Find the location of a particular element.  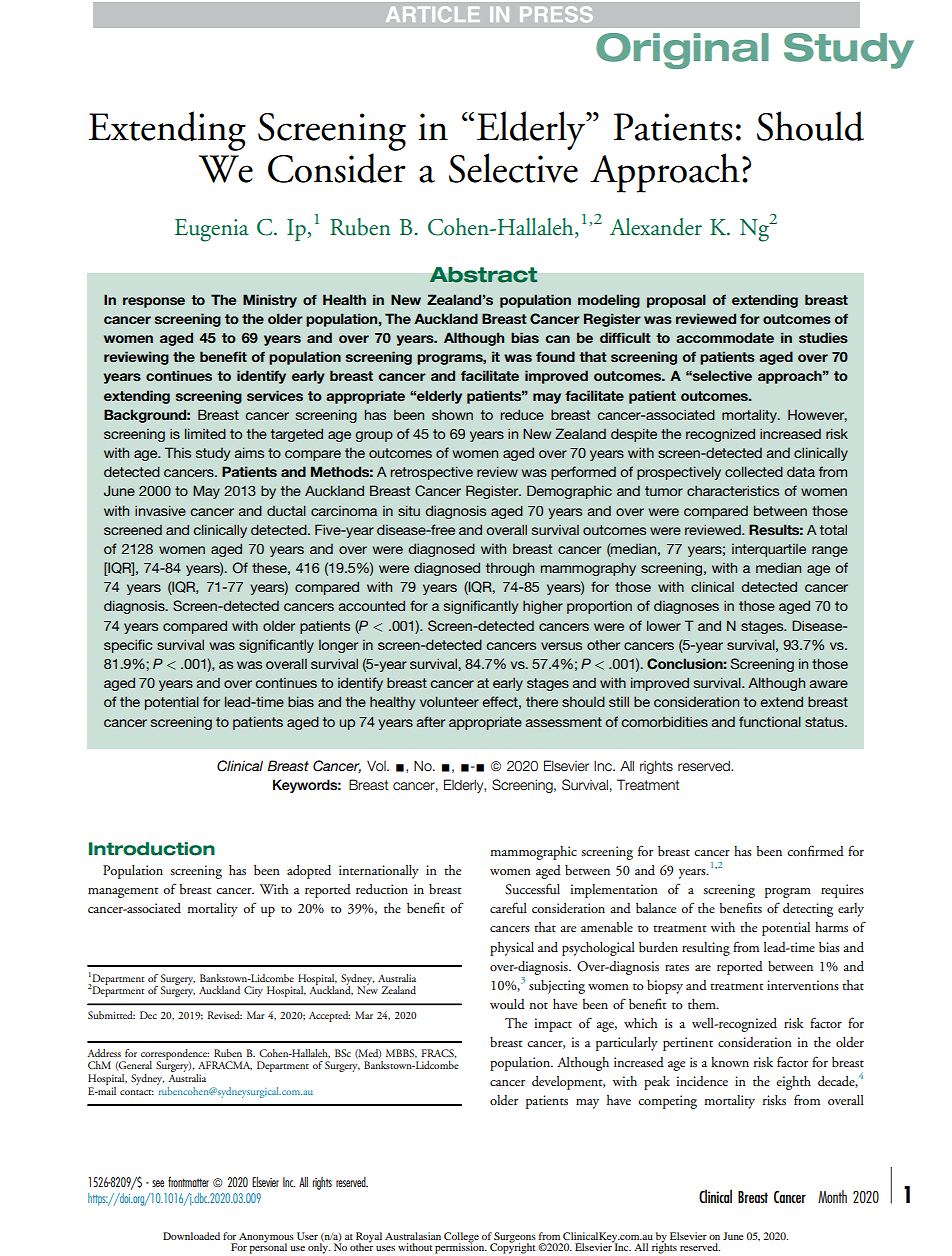

Introduction is located at coordinates (152, 849).
